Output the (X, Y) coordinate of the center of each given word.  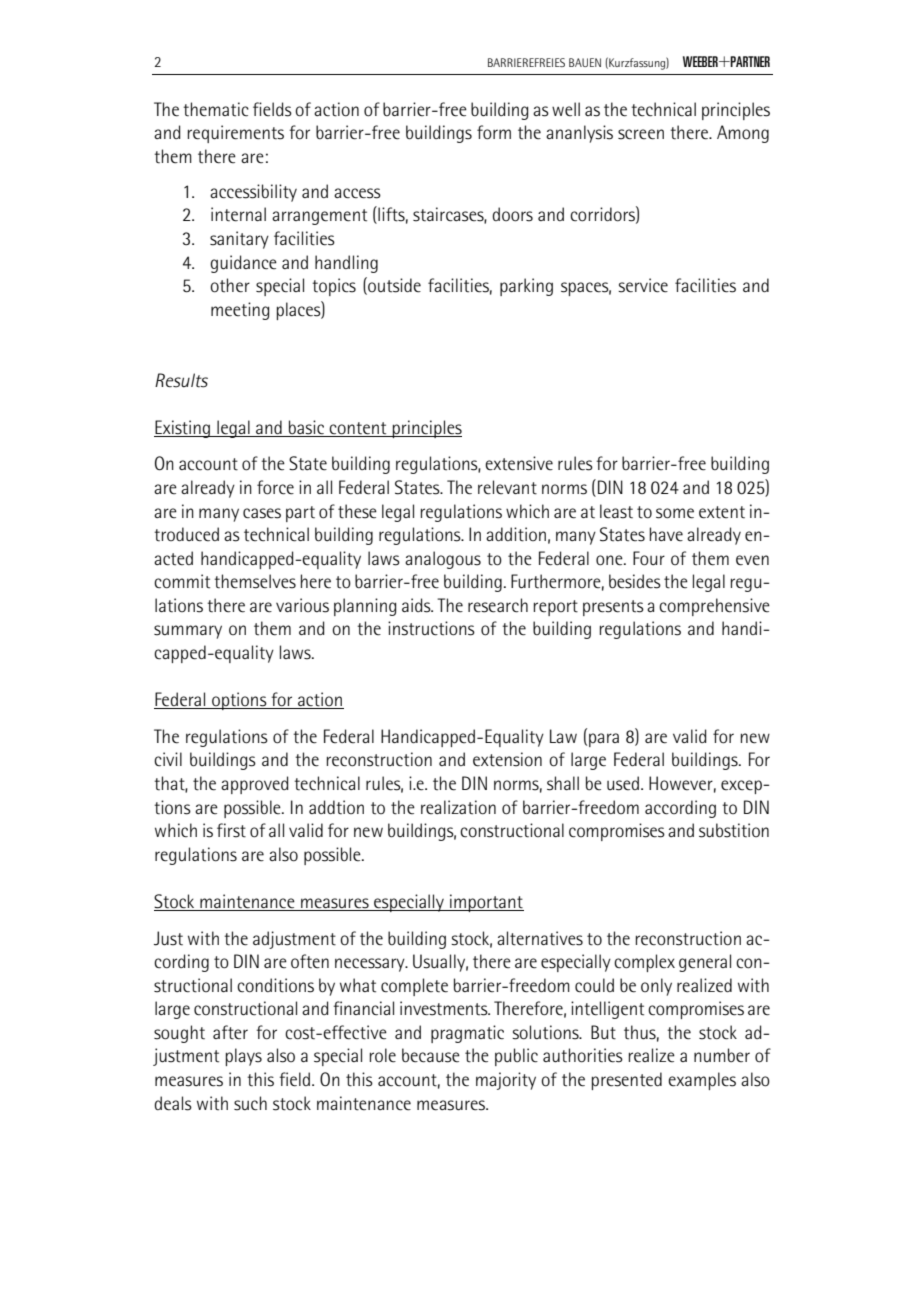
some (675, 513)
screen (641, 134)
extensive (519, 463)
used (623, 783)
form (494, 132)
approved (254, 785)
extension (507, 759)
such (250, 1103)
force (275, 487)
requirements (236, 134)
